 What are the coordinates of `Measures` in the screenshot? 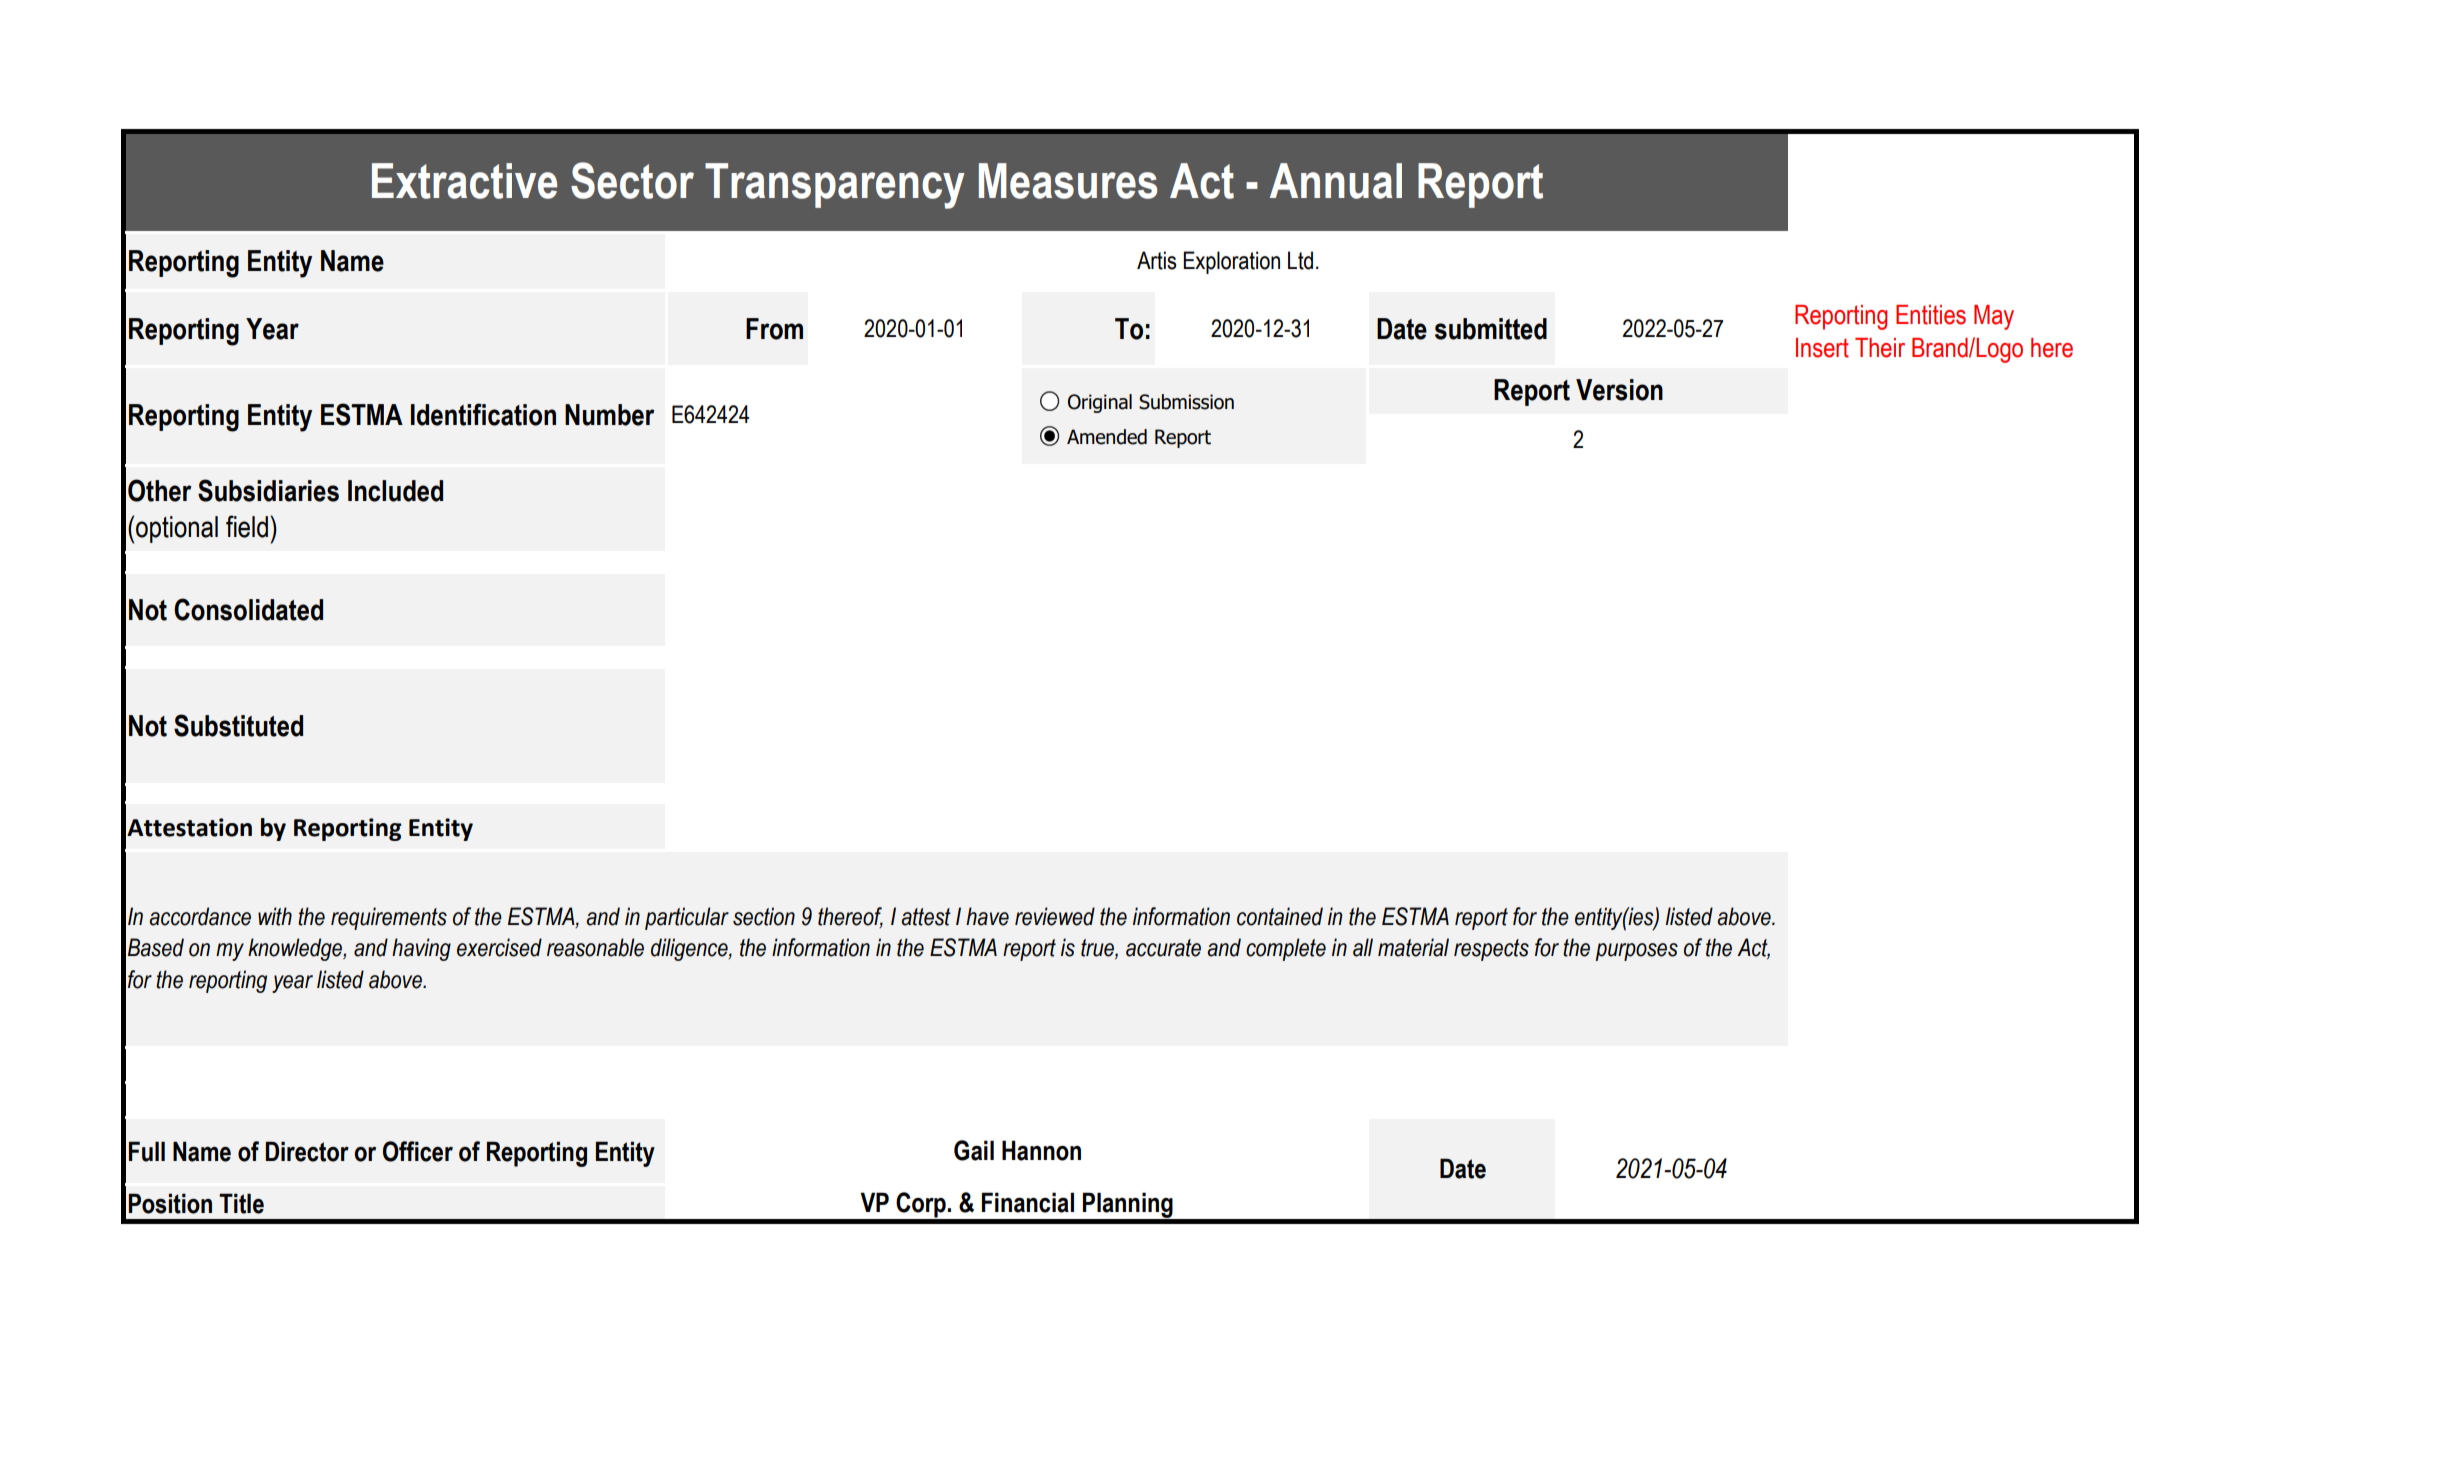 It's located at (1068, 181).
